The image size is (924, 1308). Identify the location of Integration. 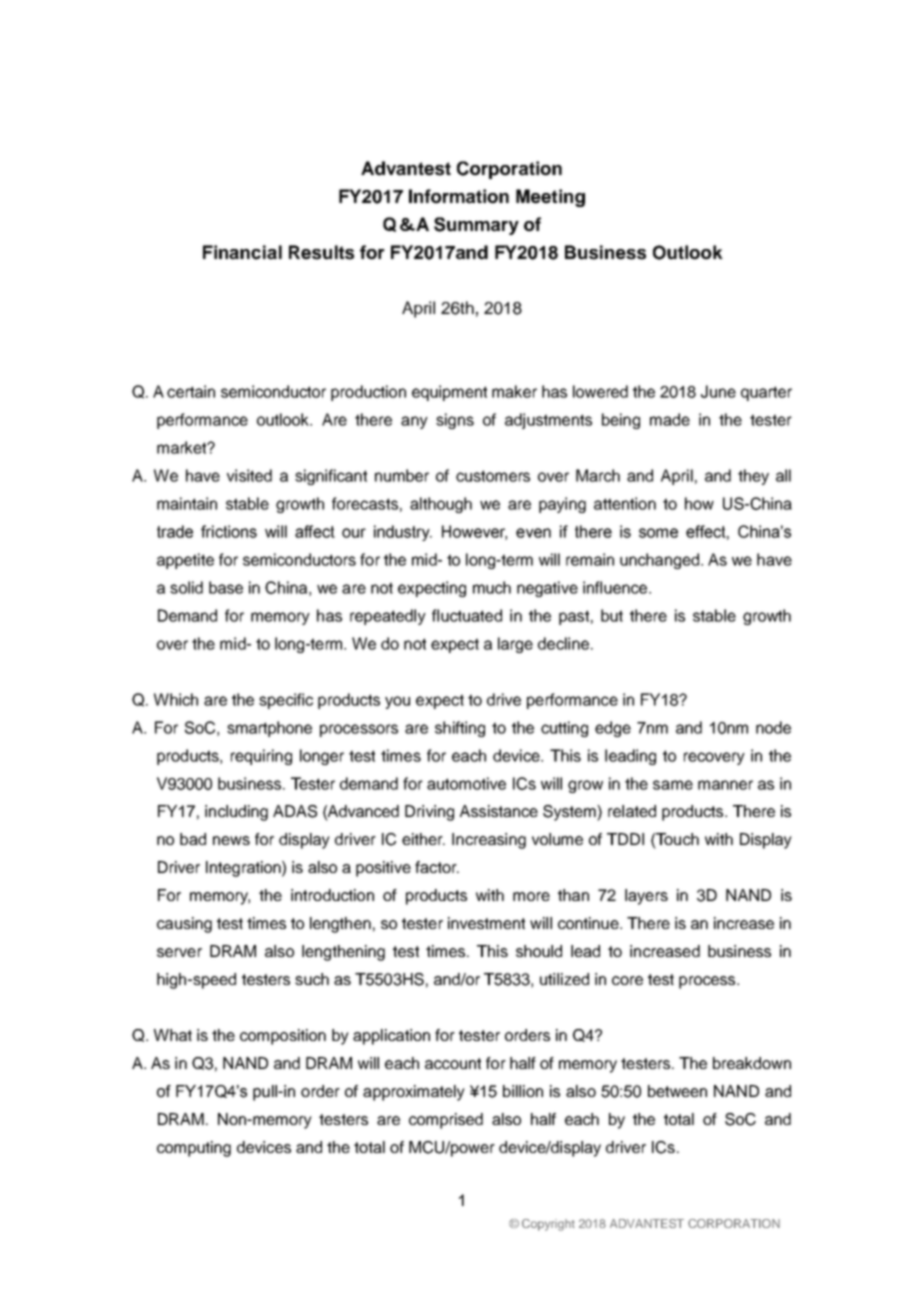
(244, 869).
